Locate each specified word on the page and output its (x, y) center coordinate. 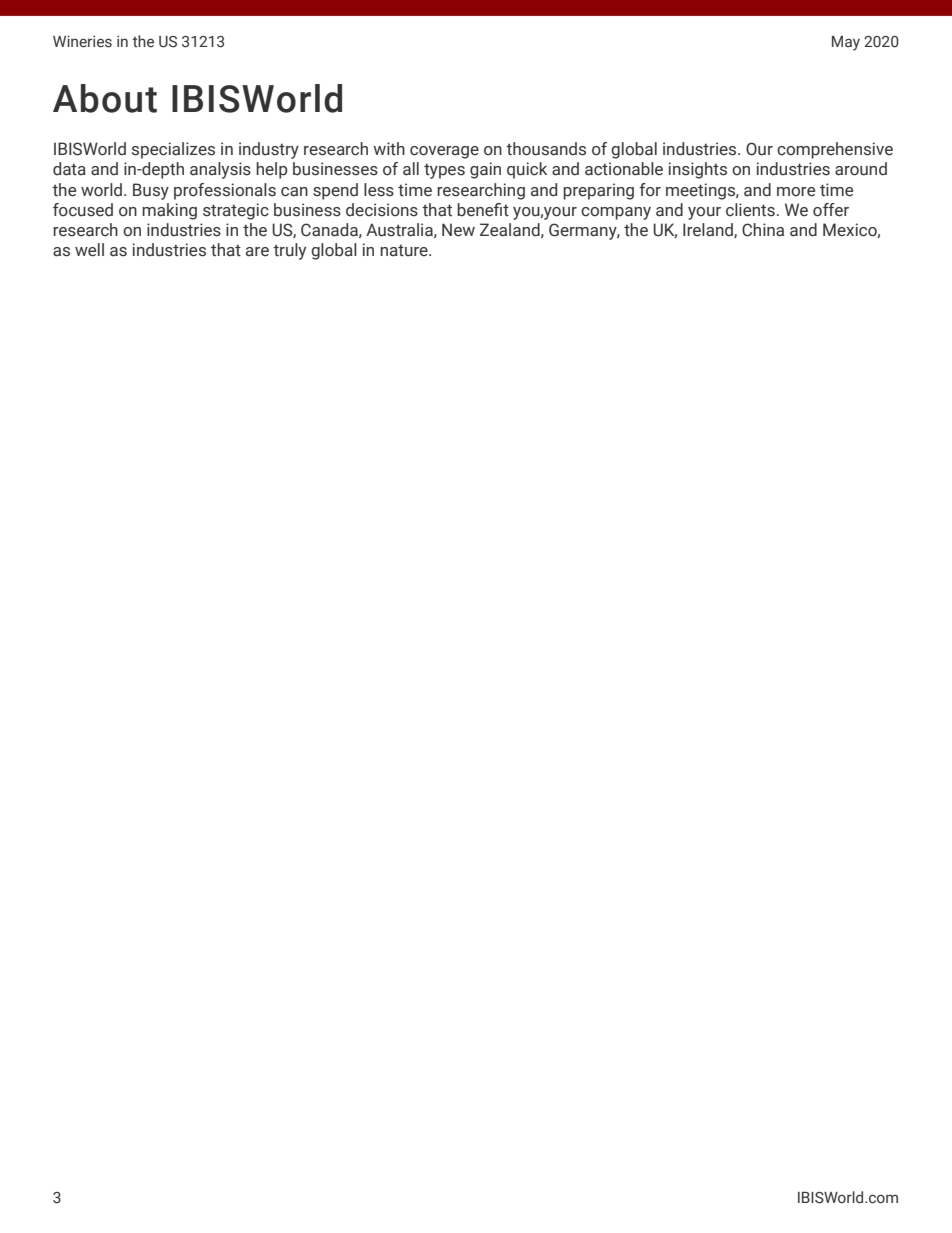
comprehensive (835, 150)
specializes (173, 150)
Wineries (82, 41)
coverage (444, 152)
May (846, 43)
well (89, 250)
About (105, 98)
